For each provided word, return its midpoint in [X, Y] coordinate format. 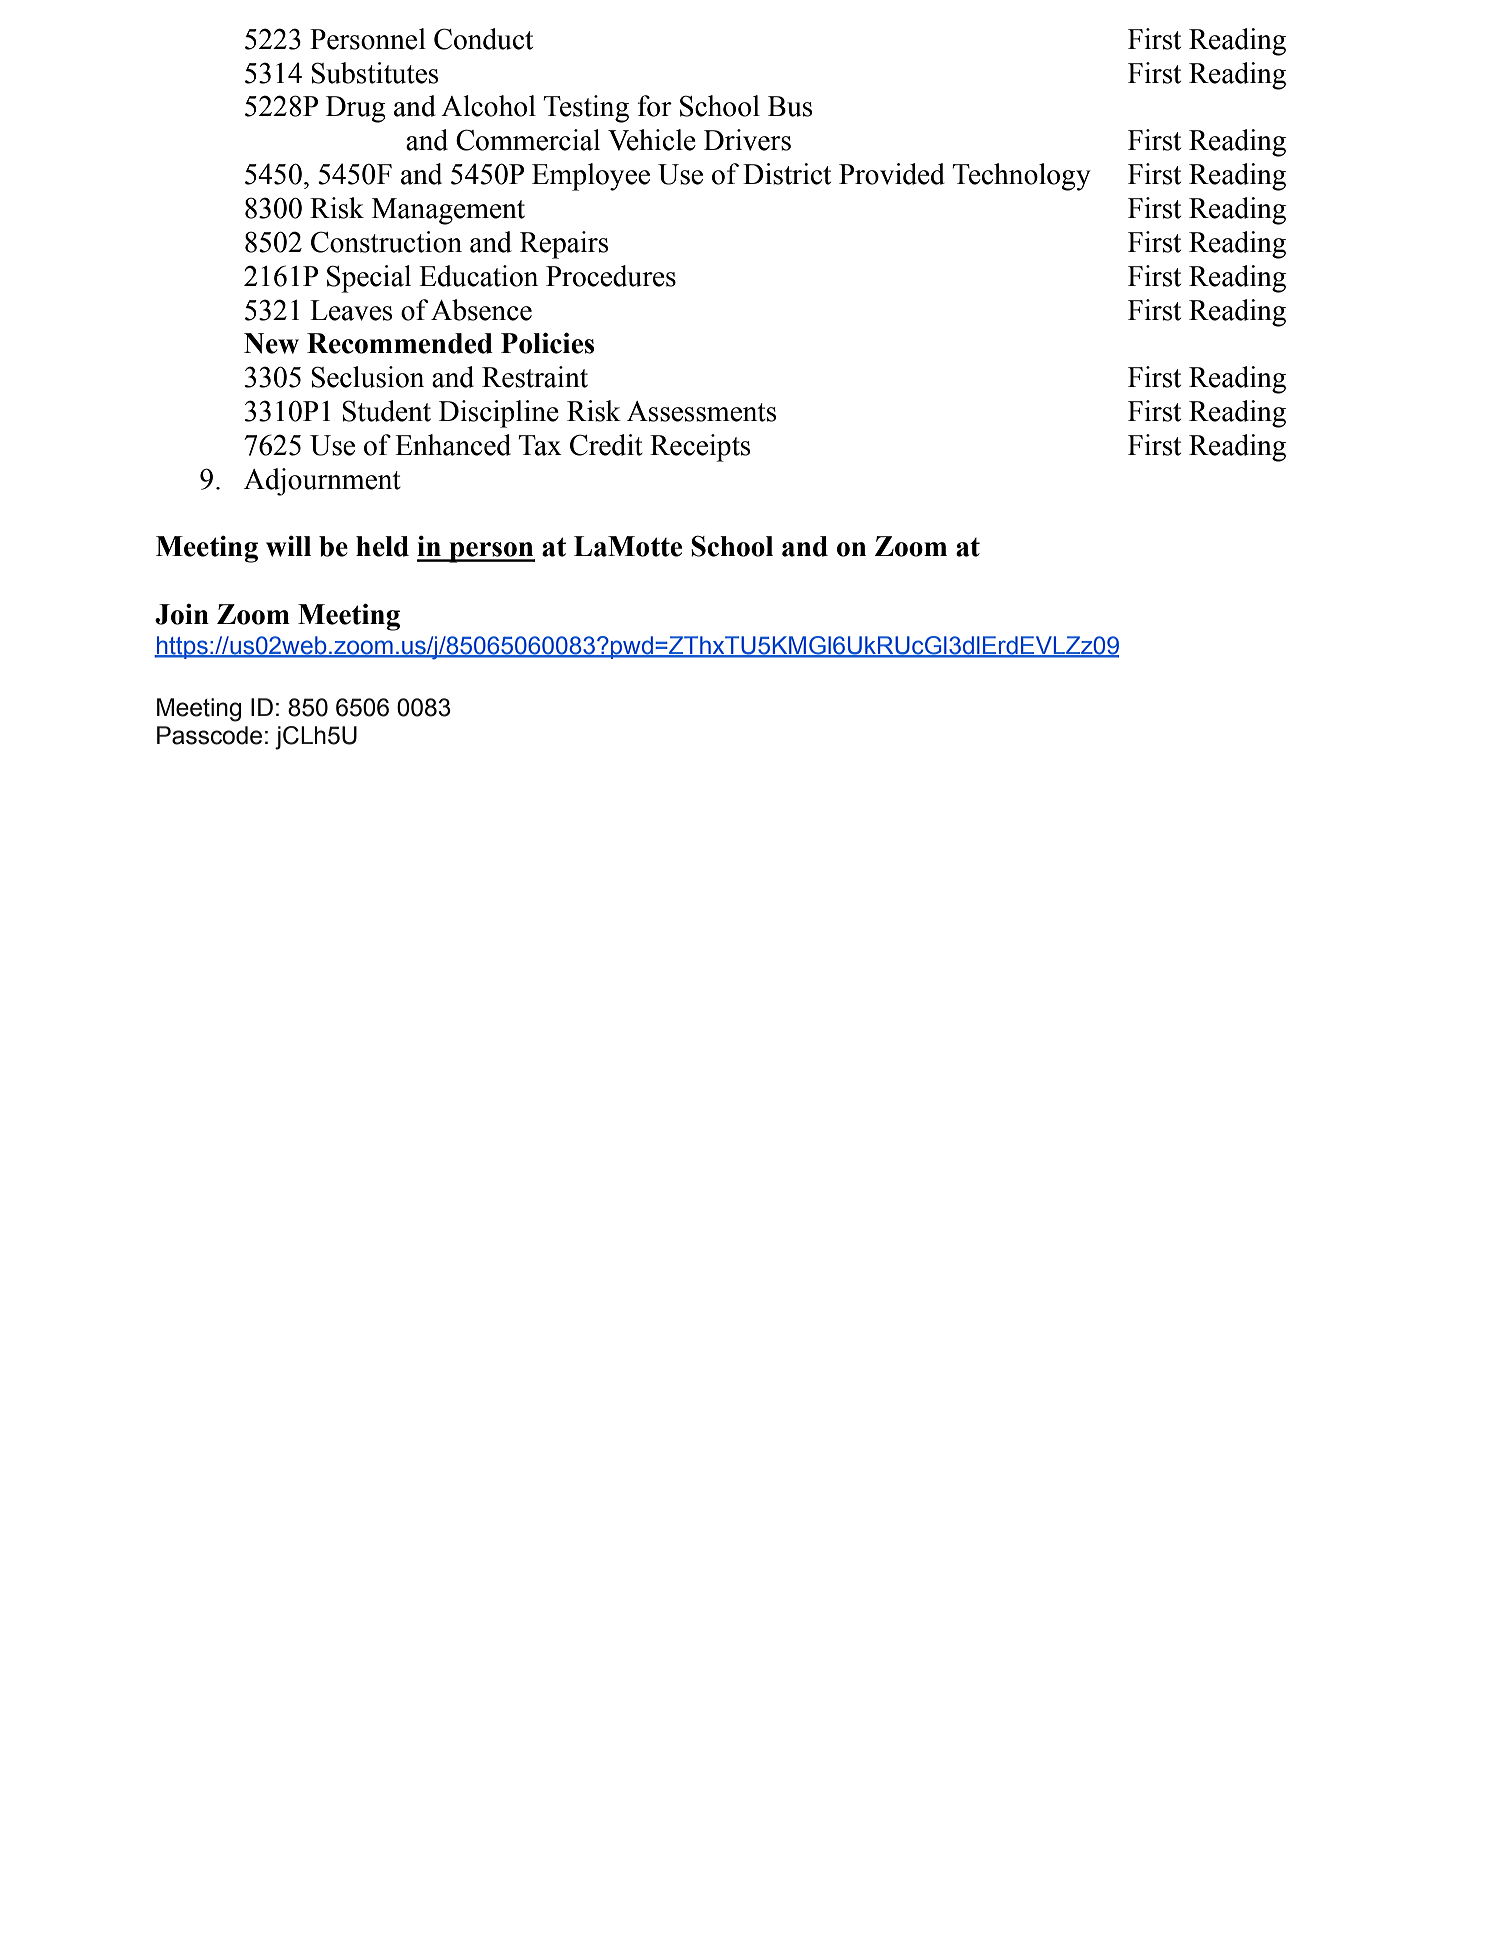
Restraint [535, 377]
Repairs [564, 245]
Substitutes [375, 73]
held [382, 546]
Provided [892, 174]
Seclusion [367, 377]
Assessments [702, 411]
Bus [790, 106]
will [288, 546]
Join [182, 614]
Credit [606, 445]
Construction [386, 242]
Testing [586, 109]
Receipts [700, 448]
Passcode [209, 735]
